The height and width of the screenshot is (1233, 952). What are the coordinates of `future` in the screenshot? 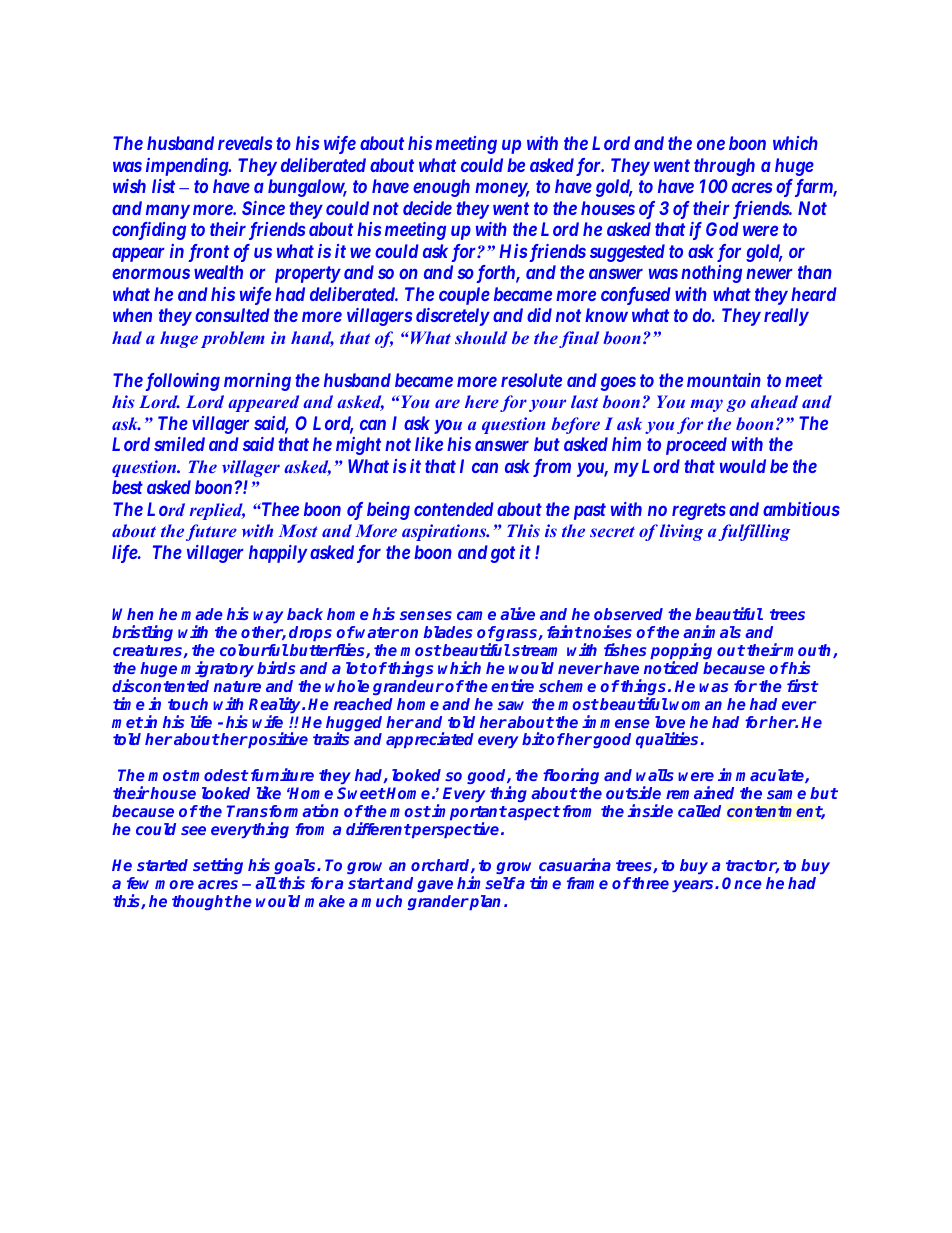 It's located at (211, 532).
